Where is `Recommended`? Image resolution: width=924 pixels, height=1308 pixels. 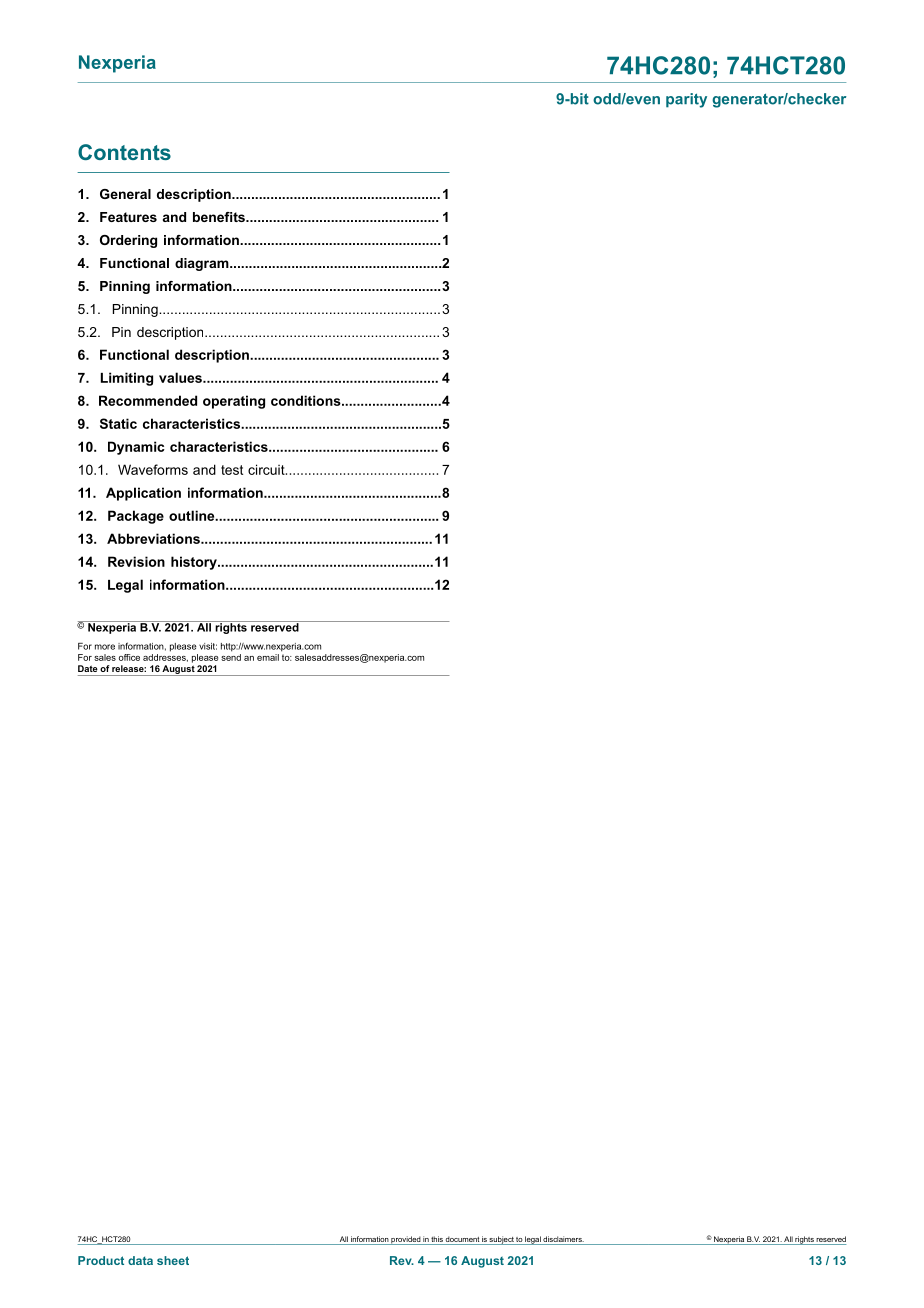 Recommended is located at coordinates (148, 400).
